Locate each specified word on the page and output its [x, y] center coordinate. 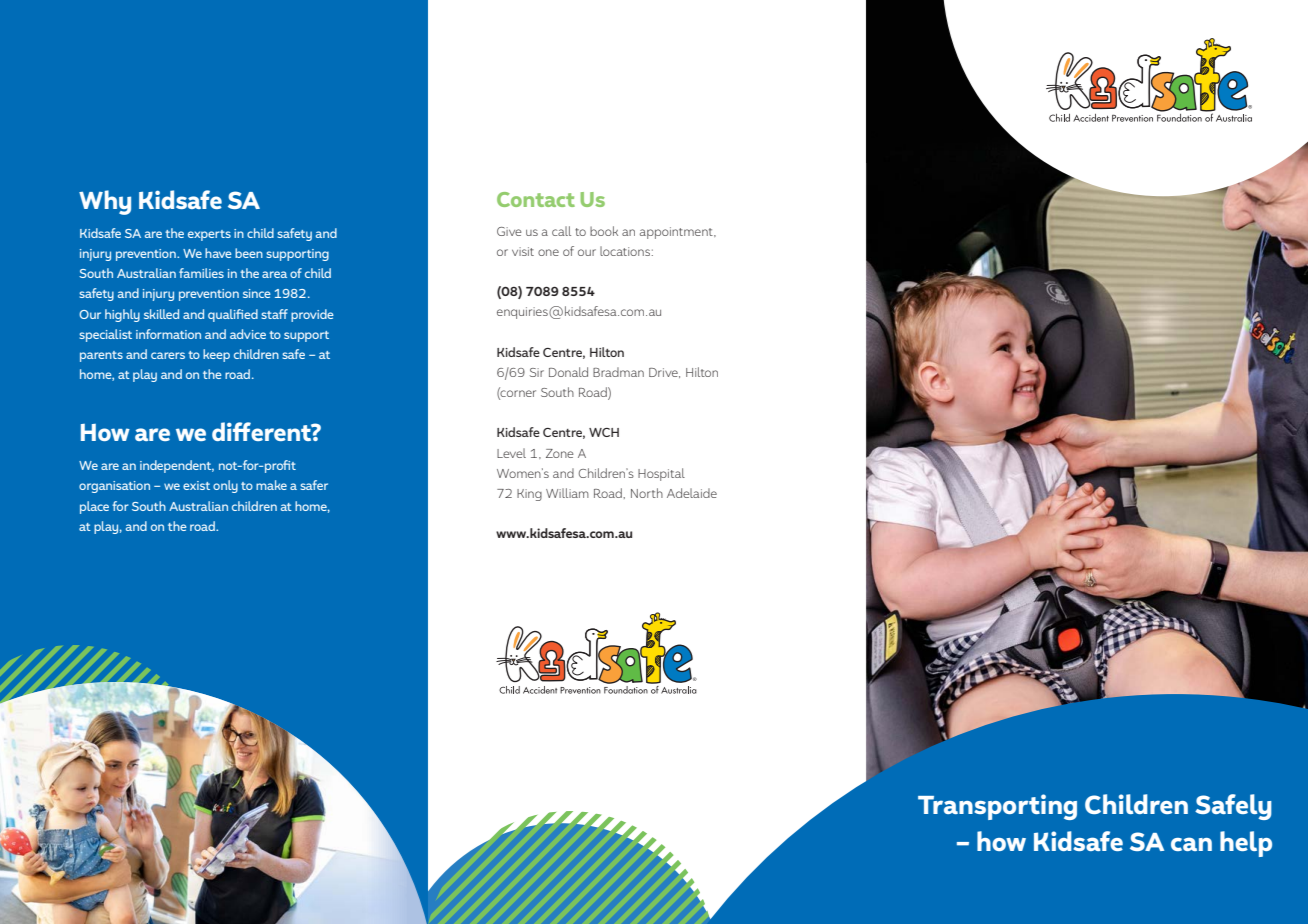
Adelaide [692, 493]
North [647, 493]
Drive [664, 373]
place [94, 507]
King [529, 495]
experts [209, 235]
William [567, 493]
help [1246, 844]
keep [216, 355]
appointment [677, 233]
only [225, 486]
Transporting [997, 807]
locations [625, 251]
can [1191, 844]
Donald [568, 372]
